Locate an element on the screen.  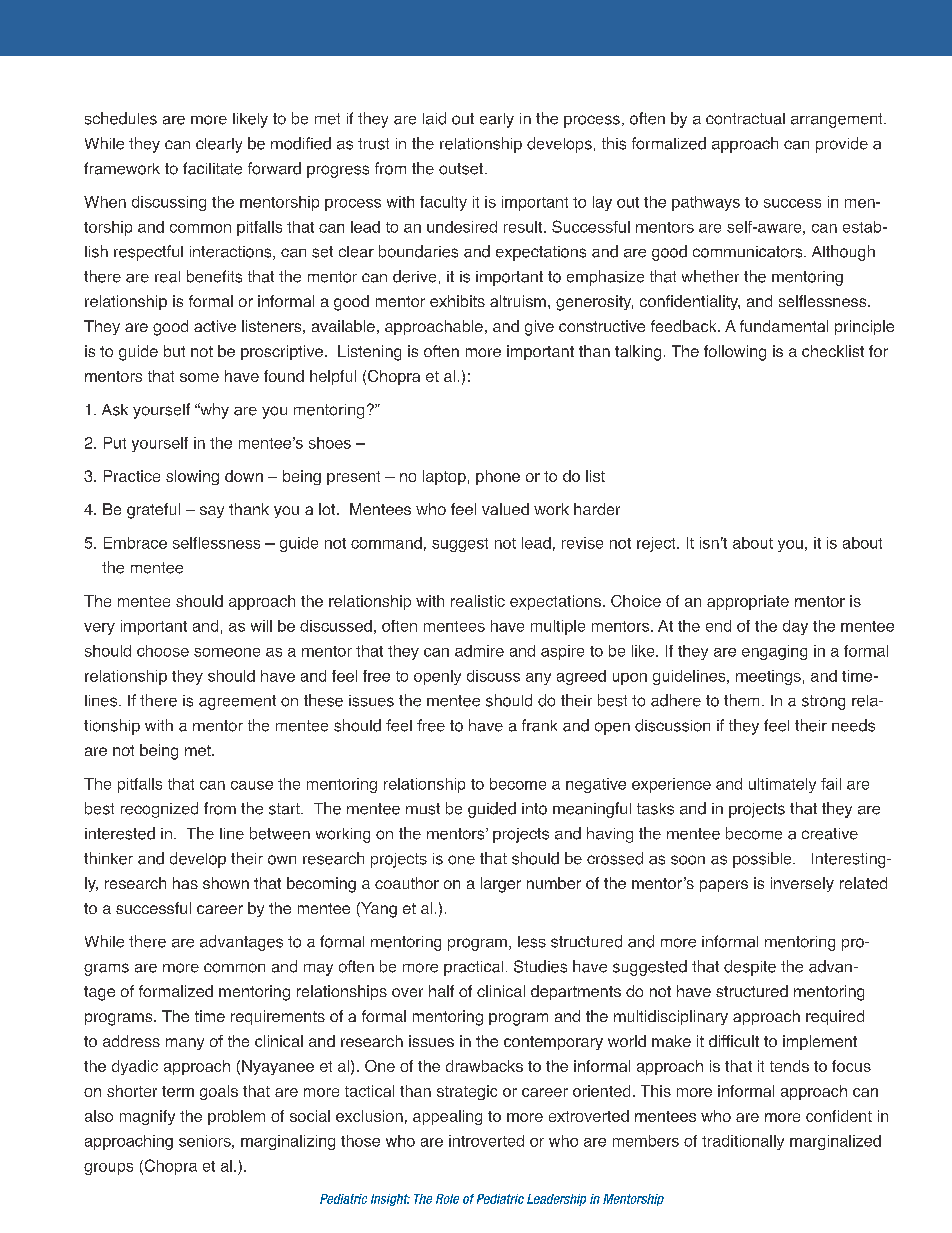
phone is located at coordinates (498, 477).
